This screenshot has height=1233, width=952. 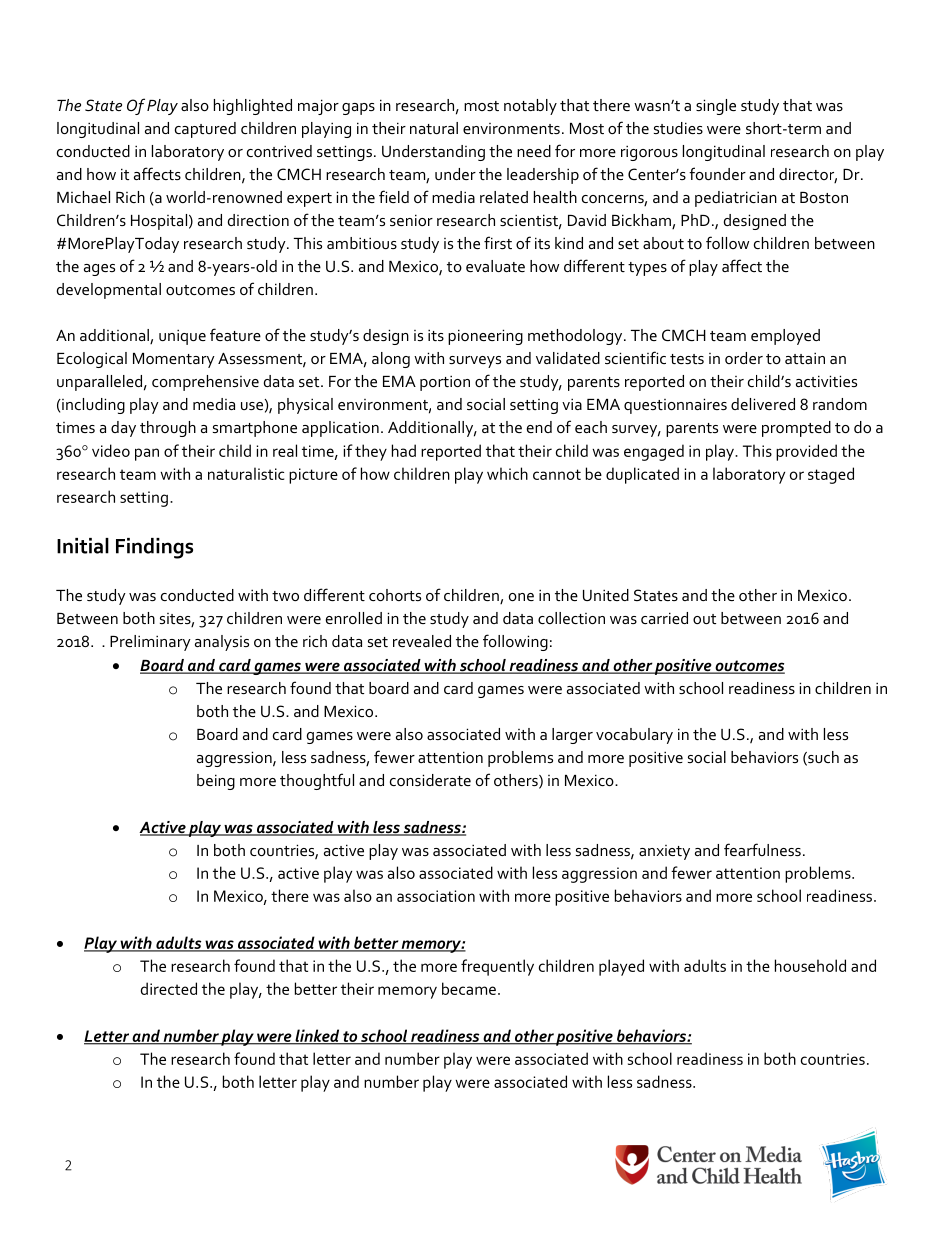 What do you see at coordinates (762, 849) in the screenshot?
I see `fearfulness` at bounding box center [762, 849].
